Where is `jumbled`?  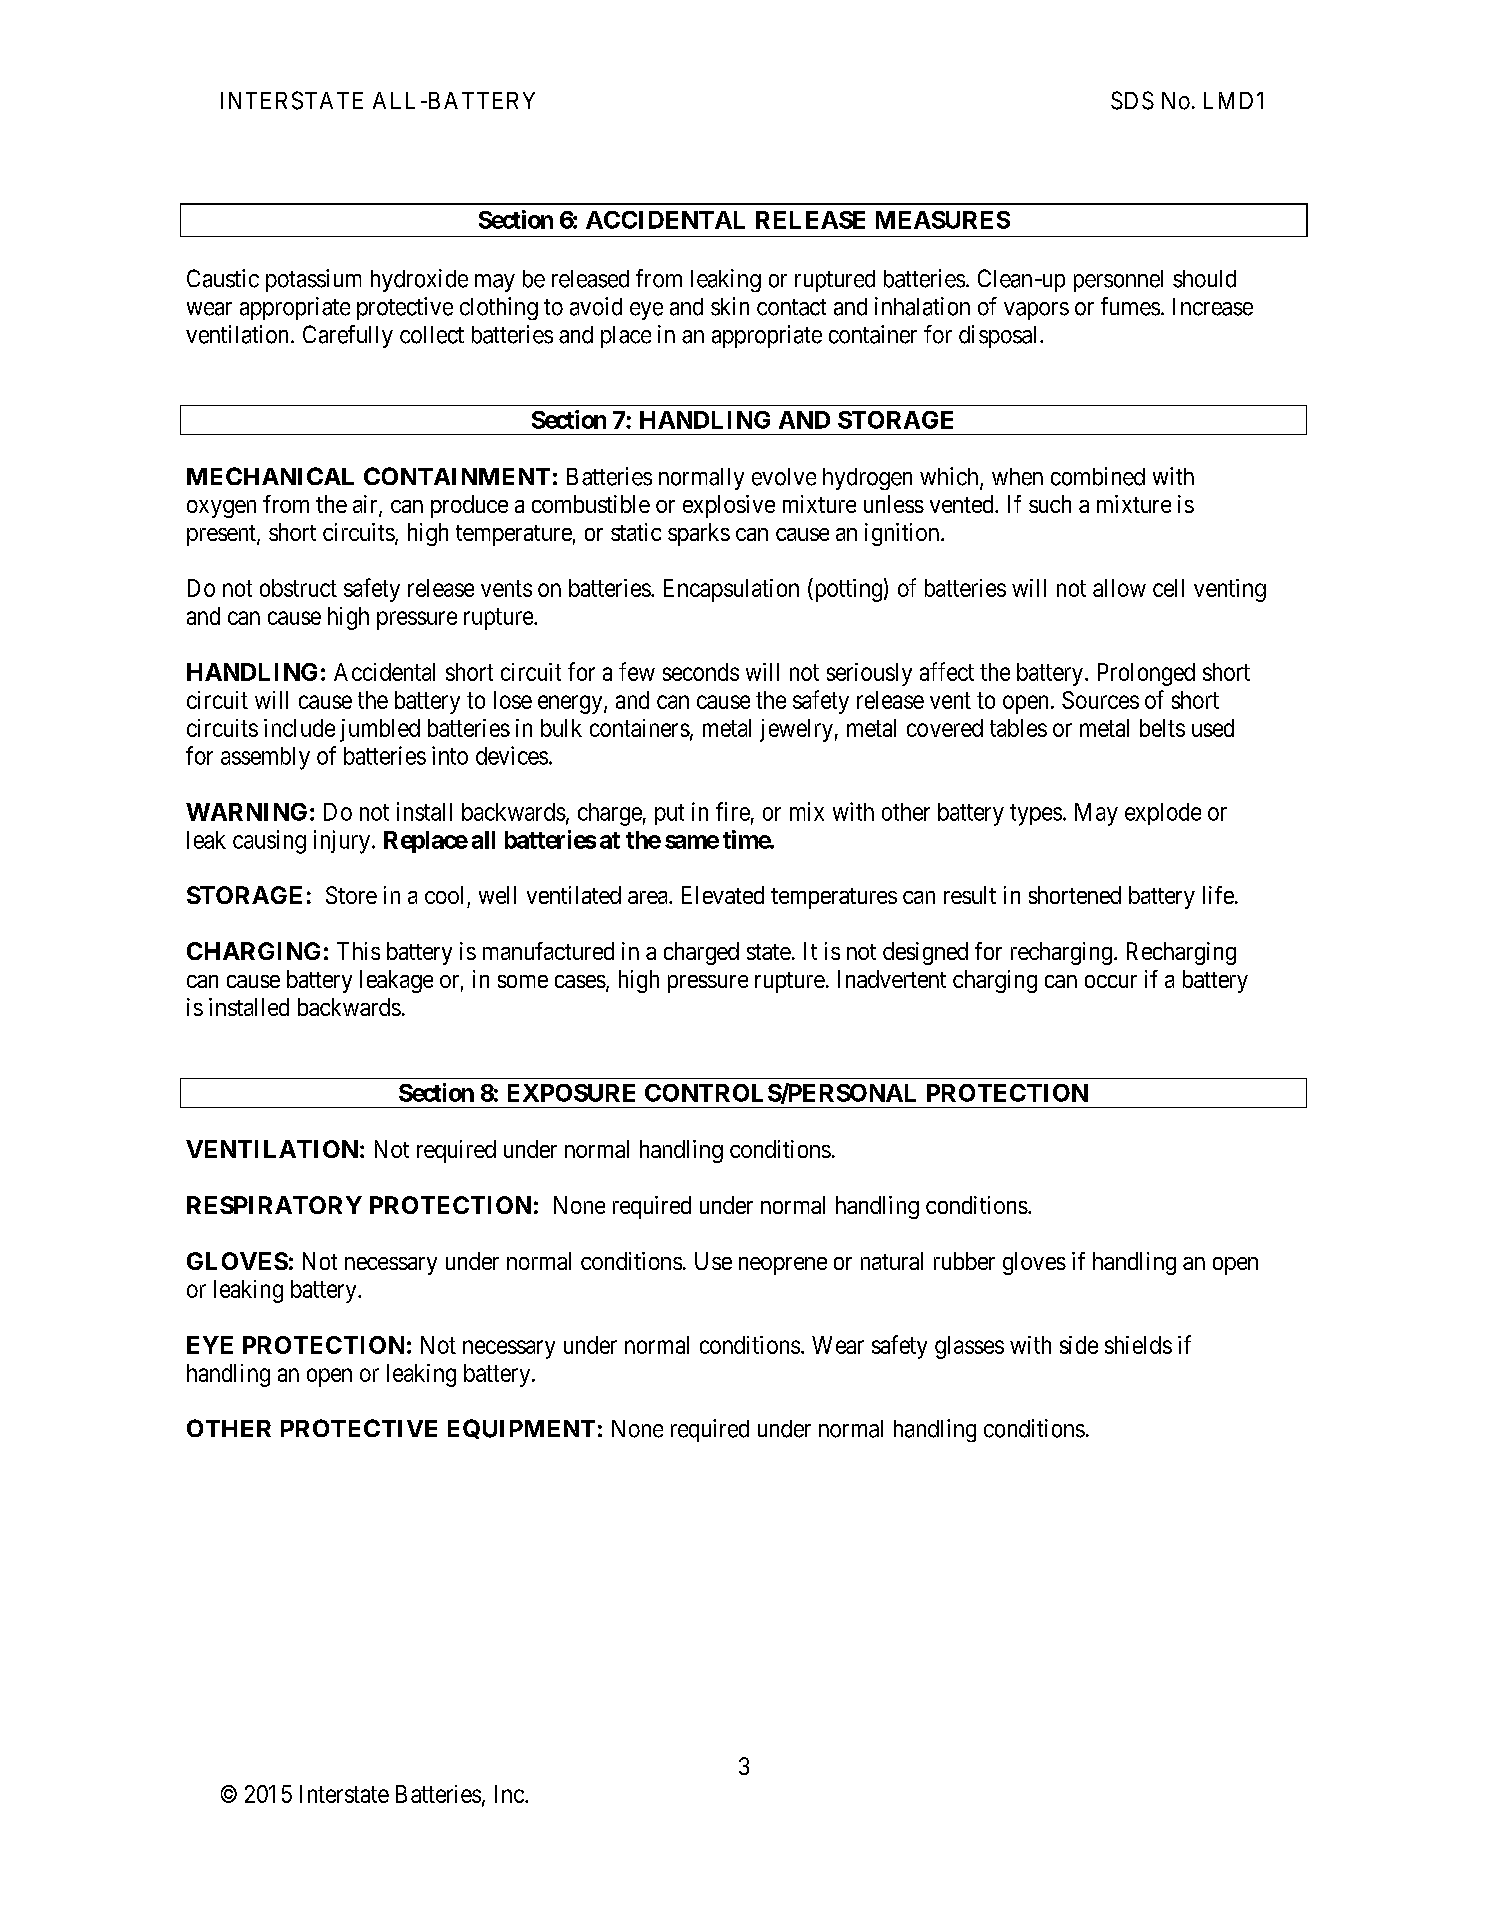 jumbled is located at coordinates (380, 730).
